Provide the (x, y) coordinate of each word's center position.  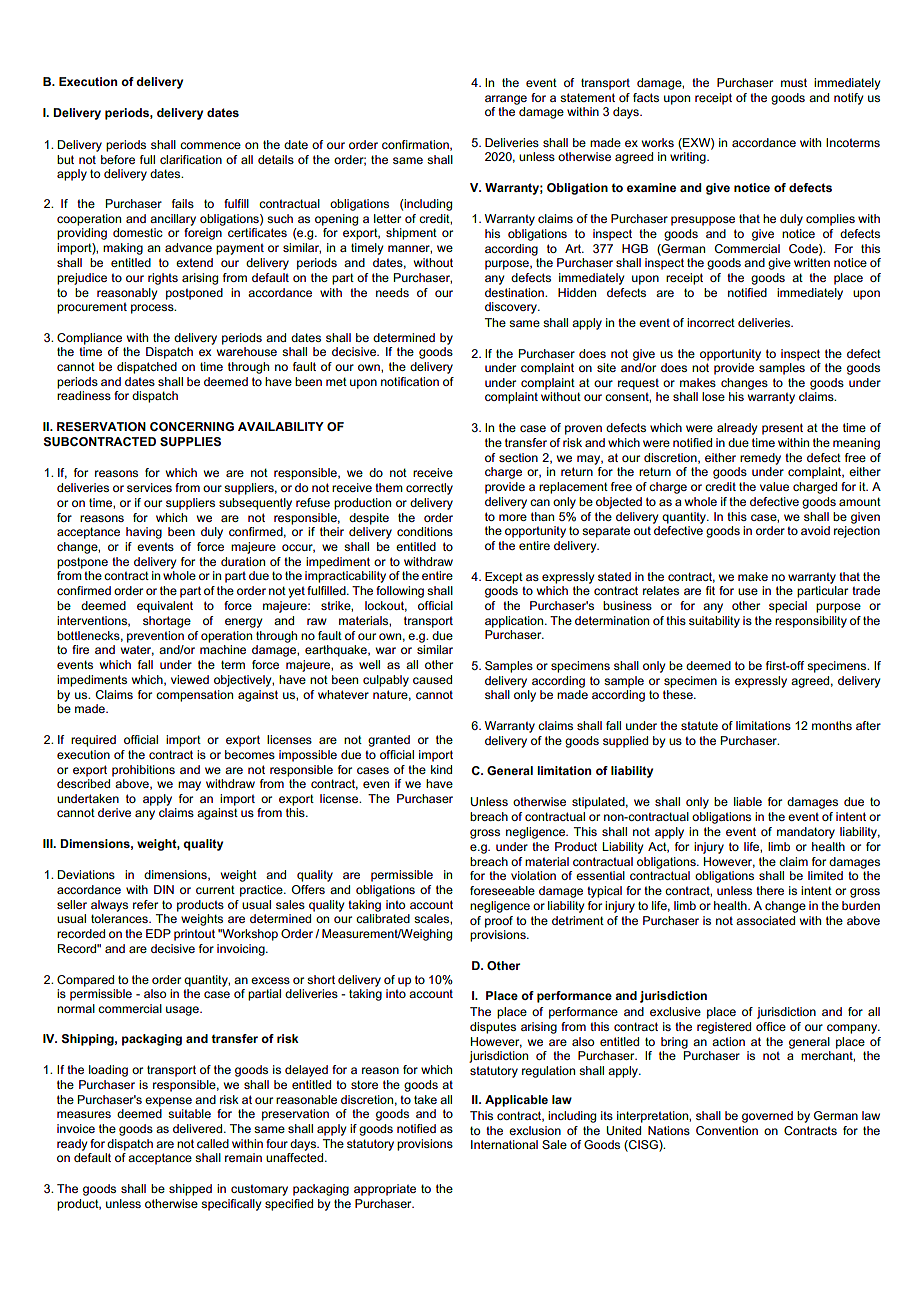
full (147, 159)
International (504, 1144)
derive (114, 812)
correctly (429, 489)
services (149, 487)
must (794, 82)
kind (441, 769)
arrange (506, 100)
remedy (760, 459)
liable (748, 801)
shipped (190, 1190)
